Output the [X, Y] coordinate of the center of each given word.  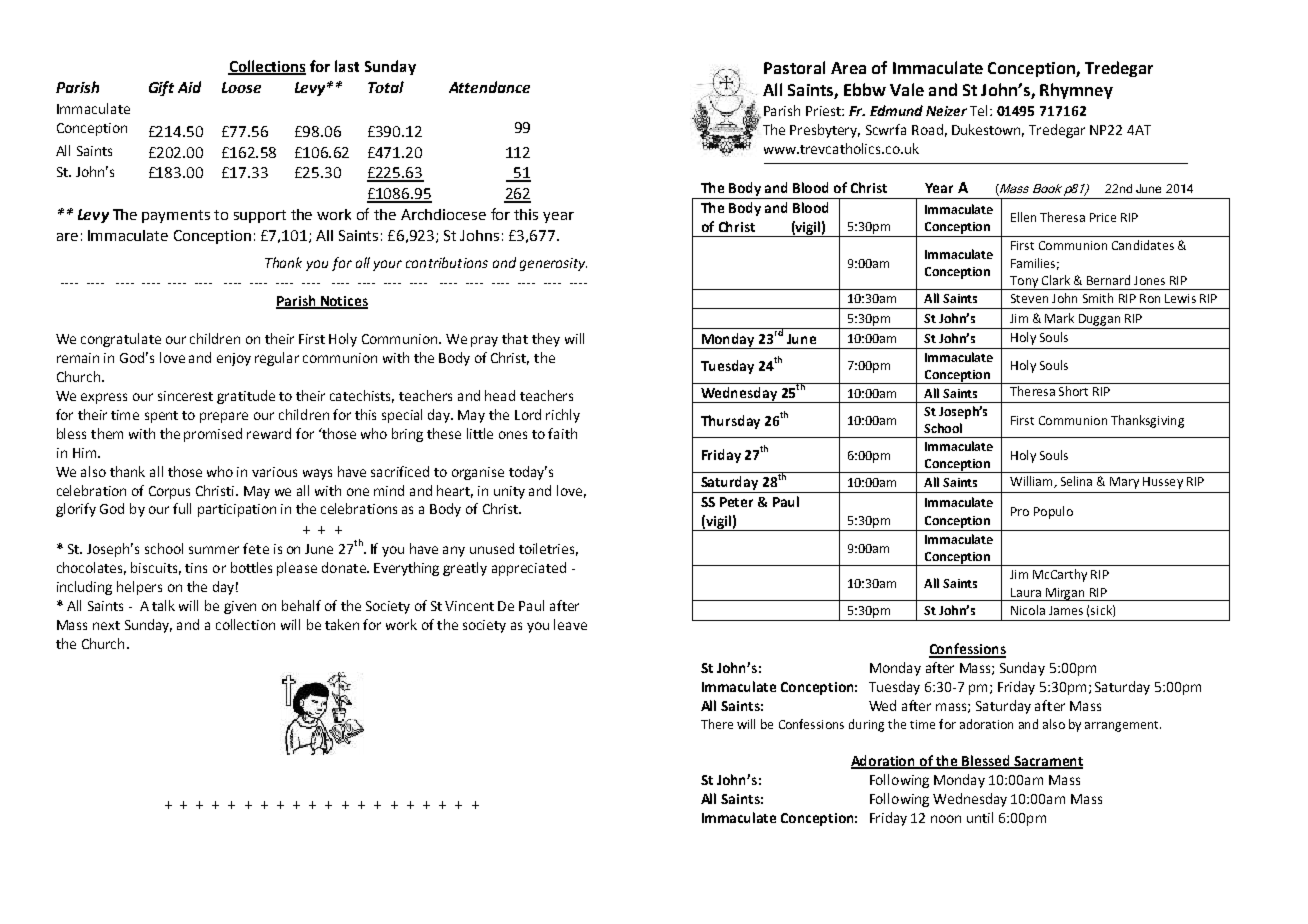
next [106, 625]
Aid [189, 87]
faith [562, 433]
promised [213, 435]
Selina [1076, 481]
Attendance [489, 87]
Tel [980, 110]
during [866, 725]
